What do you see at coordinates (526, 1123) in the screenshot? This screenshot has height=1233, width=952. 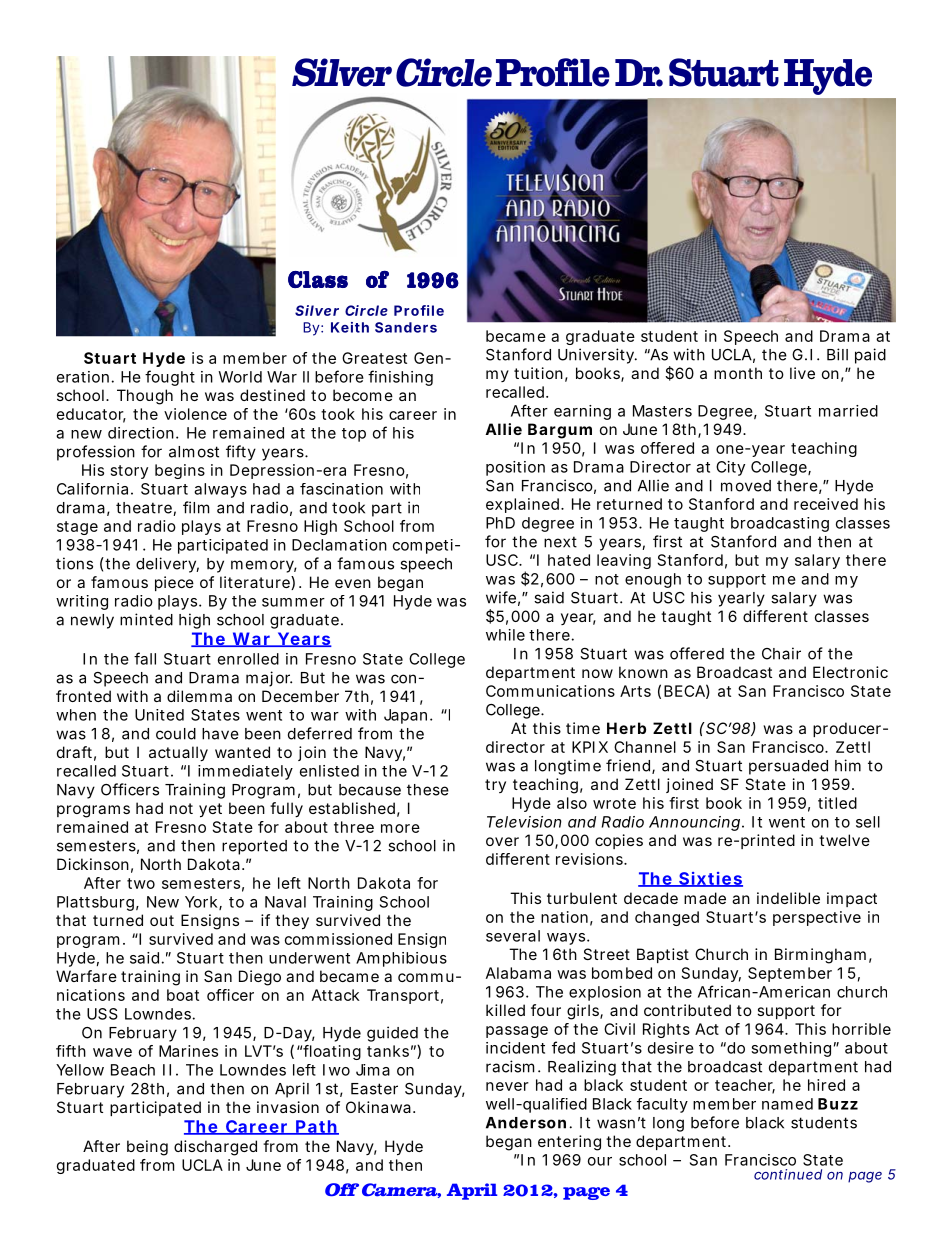 I see `Anderson` at bounding box center [526, 1123].
